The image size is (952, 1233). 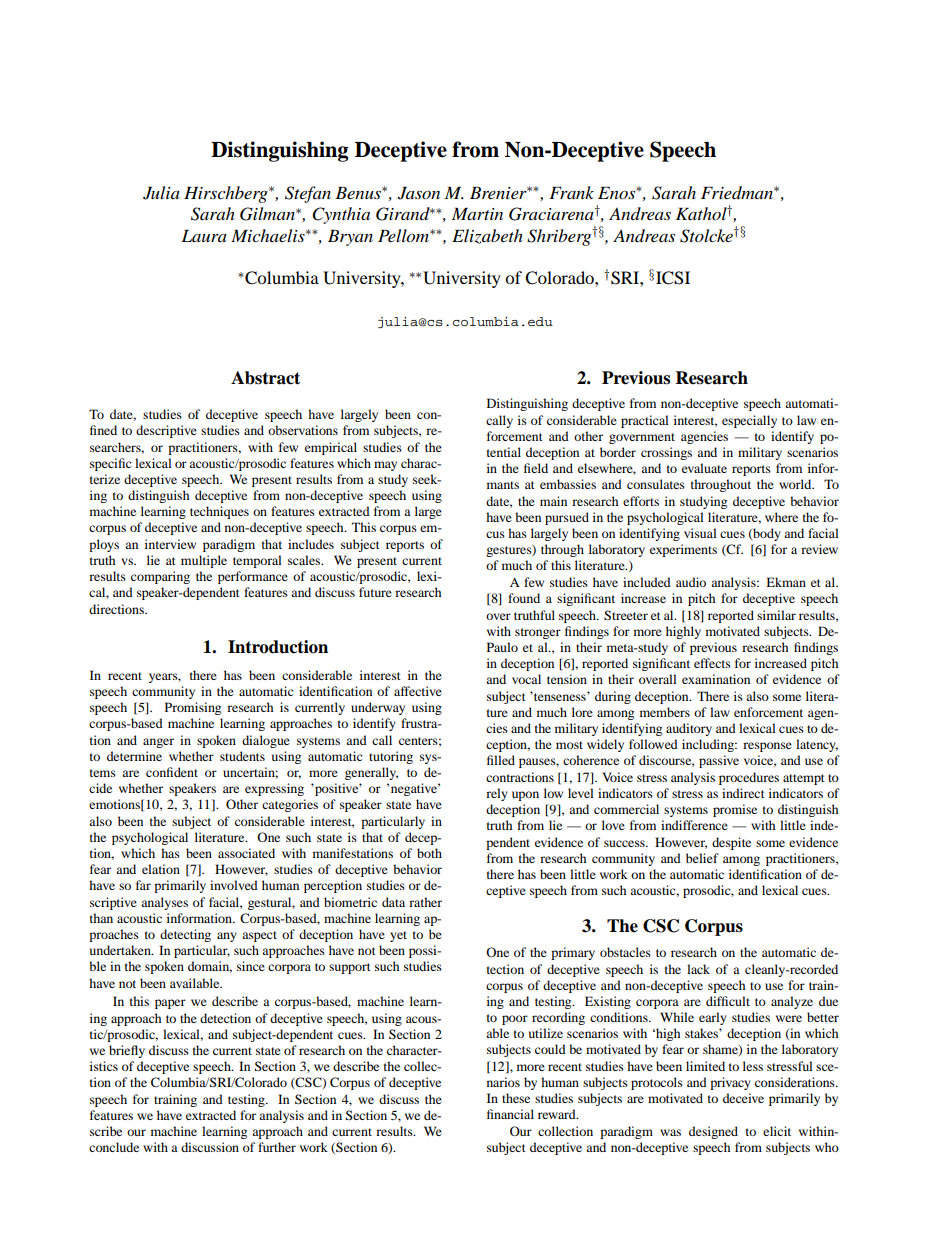 I want to click on techniques, so click(x=219, y=512).
